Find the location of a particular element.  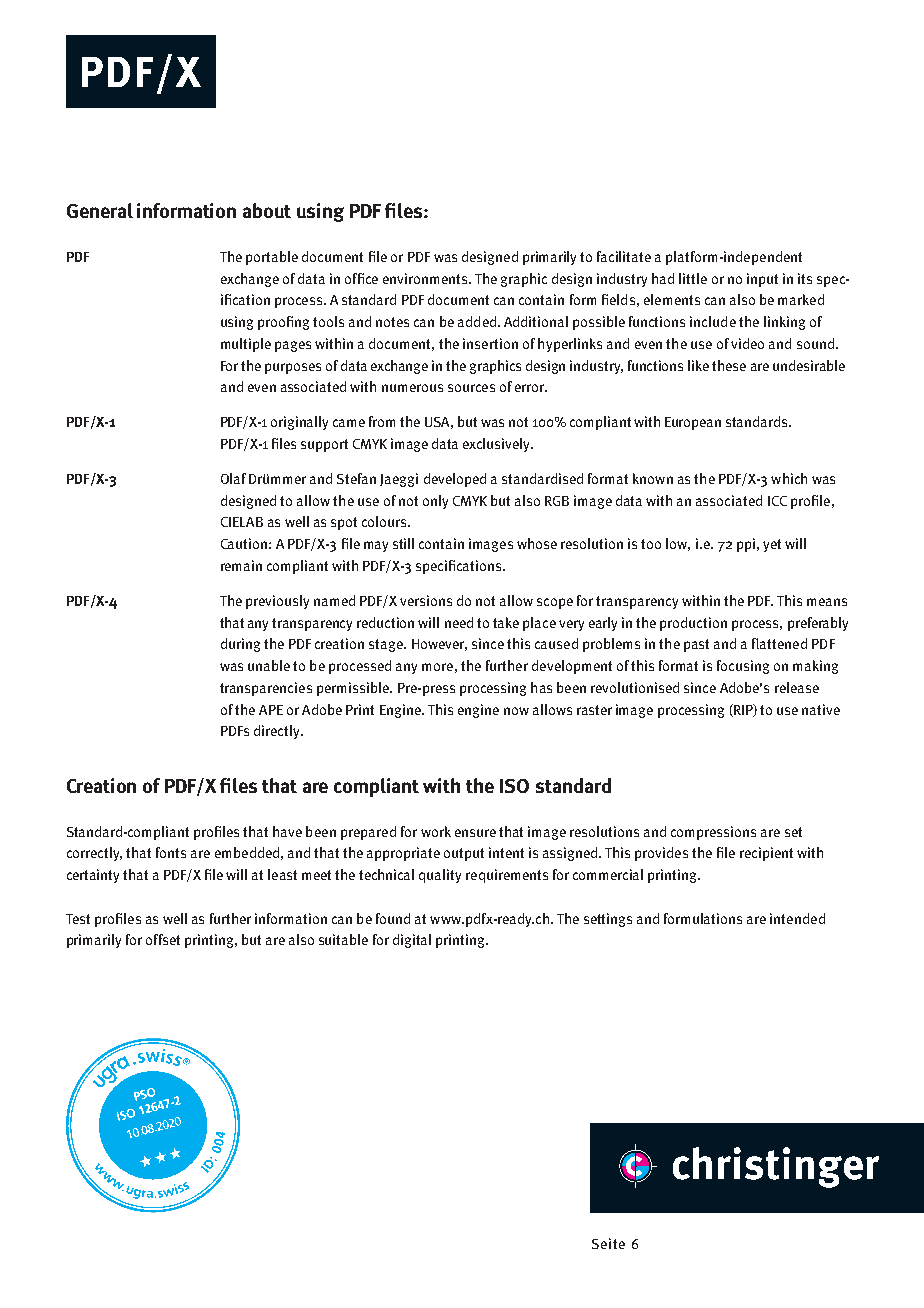

Seite is located at coordinates (608, 1243).
